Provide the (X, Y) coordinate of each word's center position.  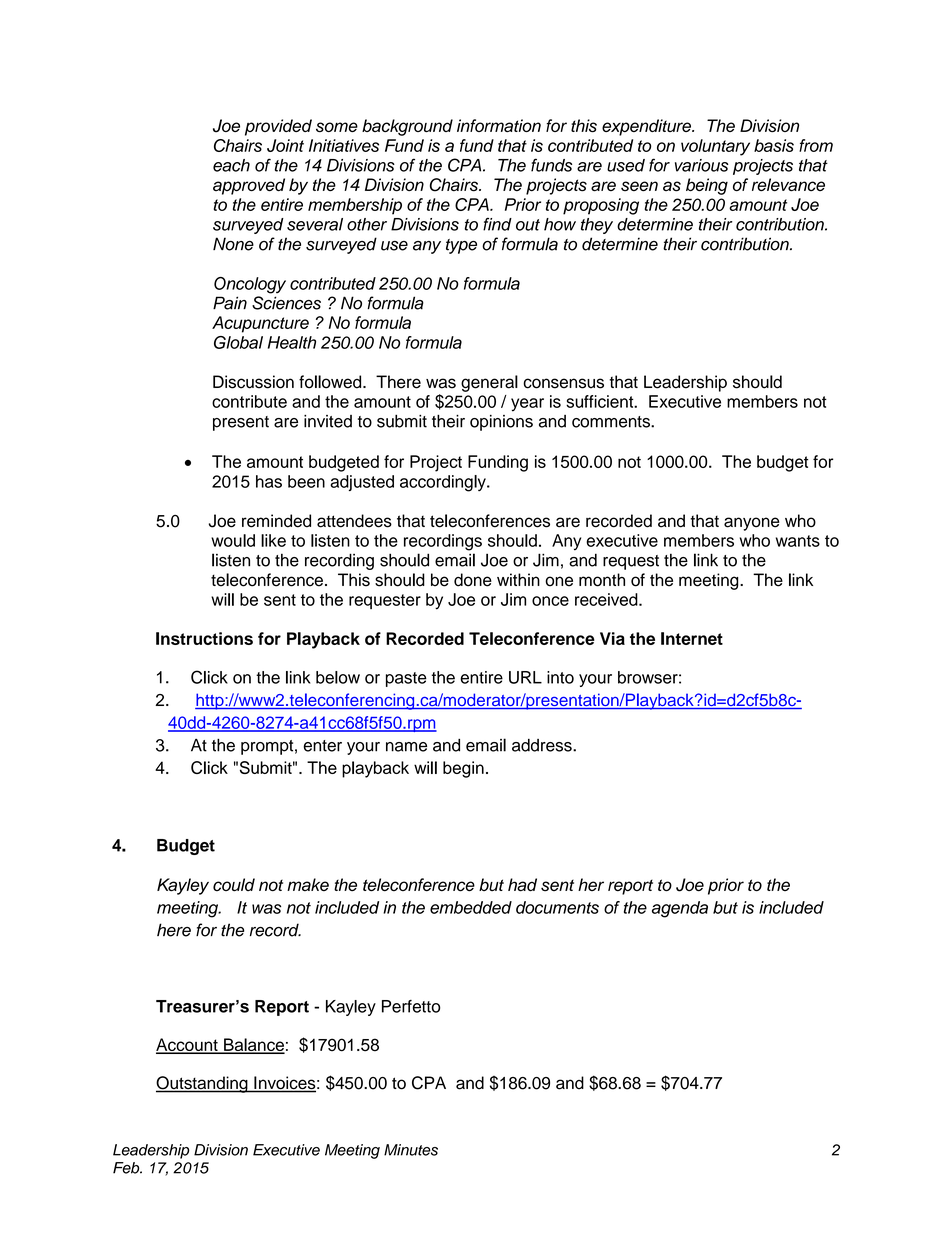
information (499, 125)
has (269, 481)
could (234, 885)
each (231, 165)
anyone (752, 524)
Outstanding (203, 1084)
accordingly (444, 483)
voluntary (715, 147)
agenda (680, 909)
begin (463, 769)
